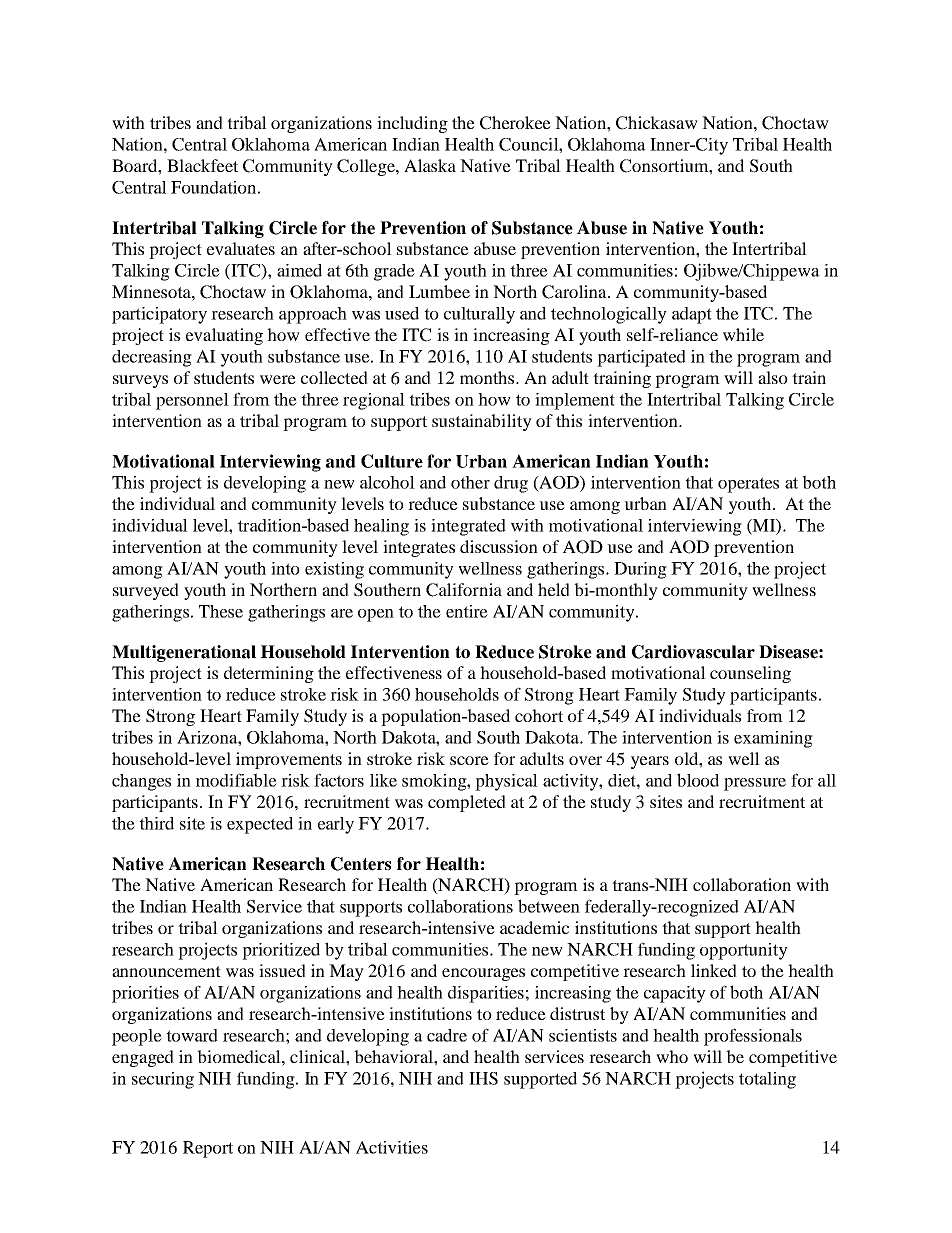  What do you see at coordinates (744, 951) in the image?
I see `opportunity` at bounding box center [744, 951].
